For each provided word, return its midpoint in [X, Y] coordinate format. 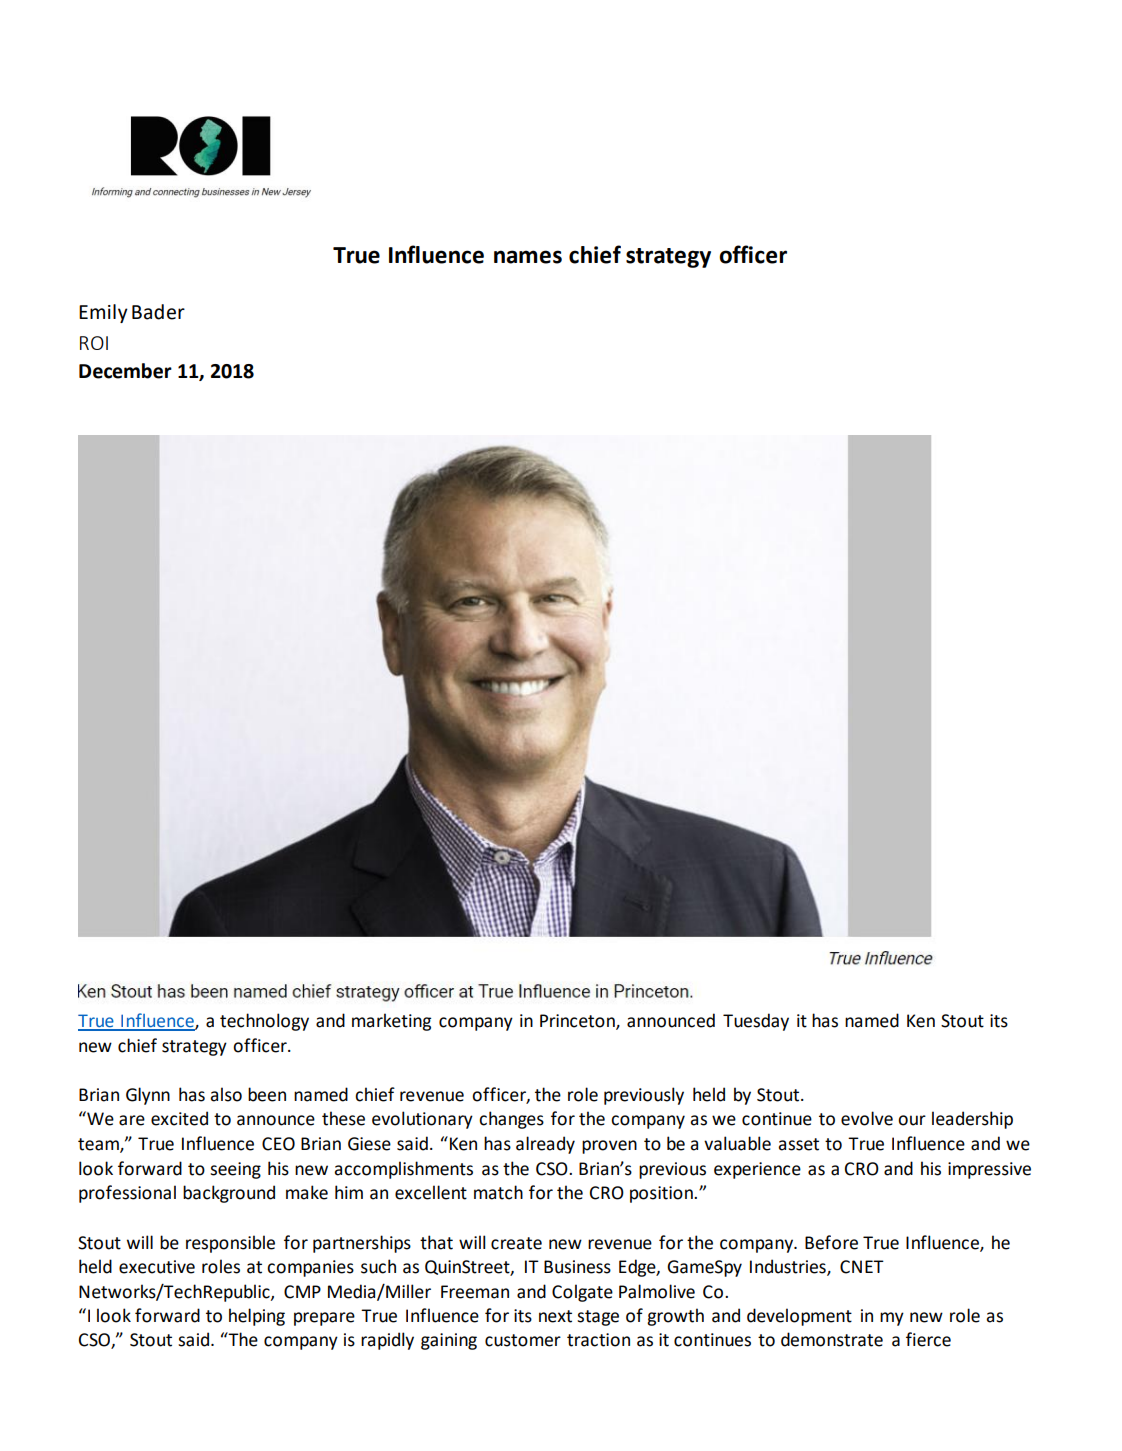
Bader [158, 312]
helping [257, 1317]
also [226, 1094]
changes [511, 1120]
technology [264, 1022]
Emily [103, 313]
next [555, 1316]
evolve [867, 1118]
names [528, 257]
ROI [94, 343]
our [912, 1120]
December [125, 371]
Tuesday [756, 1022]
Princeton [578, 1022]
